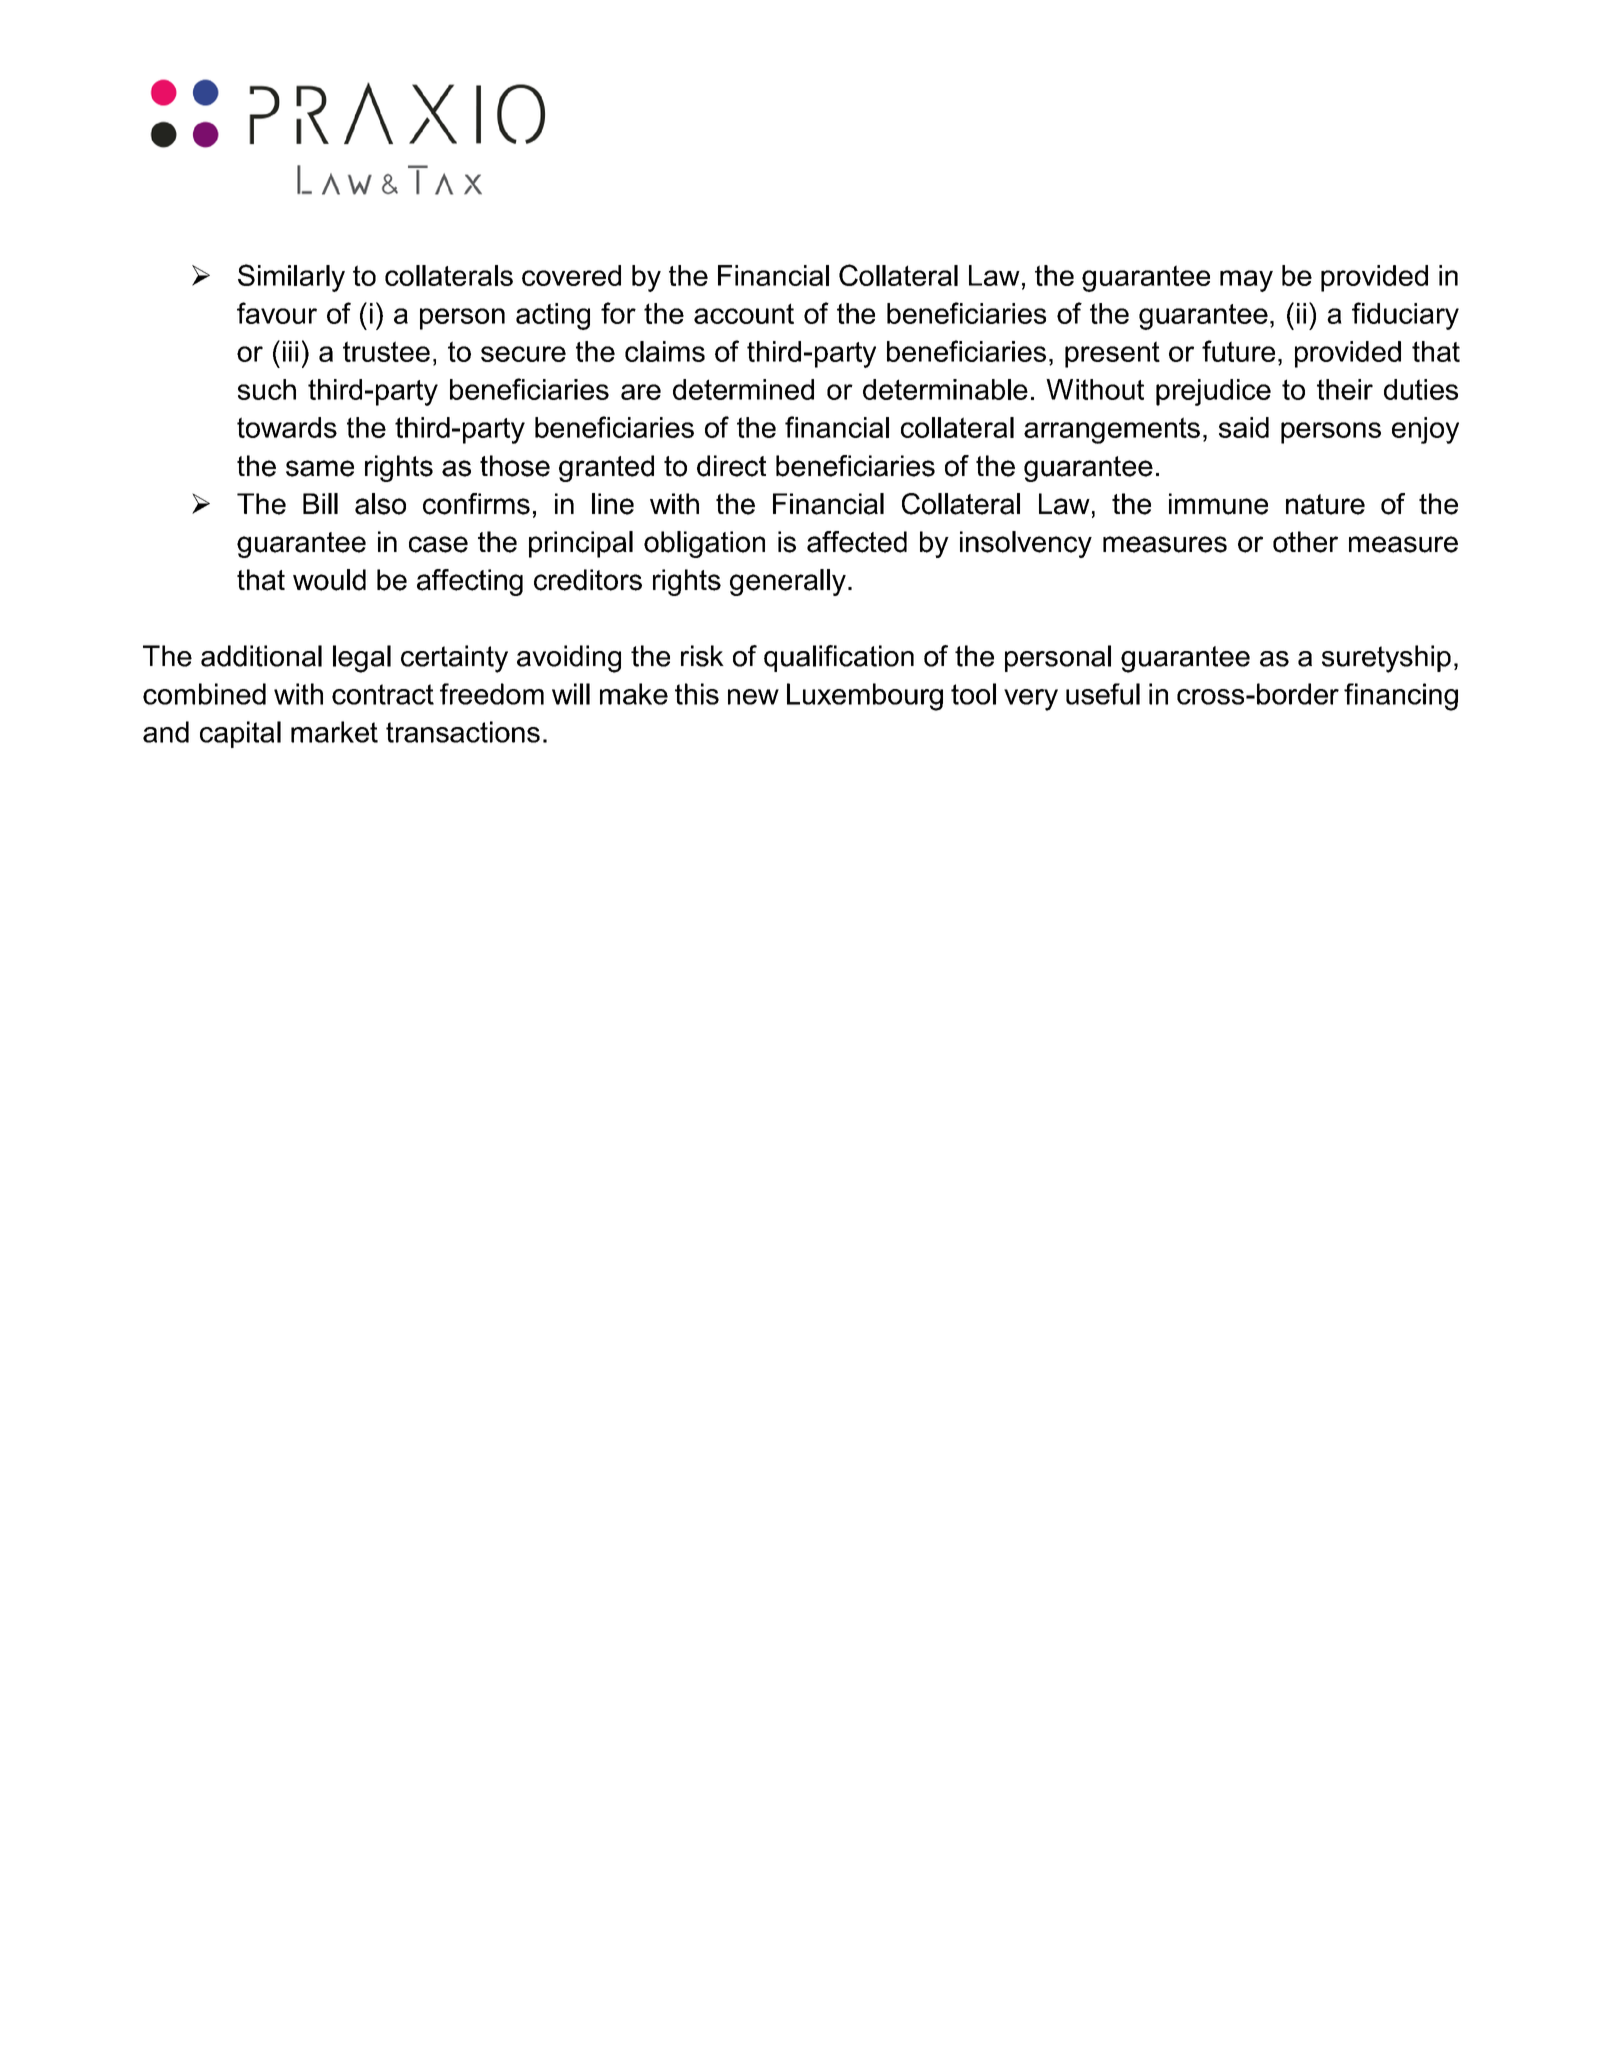 The width and height of the screenshot is (1601, 2072). I want to click on generally, so click(788, 582).
